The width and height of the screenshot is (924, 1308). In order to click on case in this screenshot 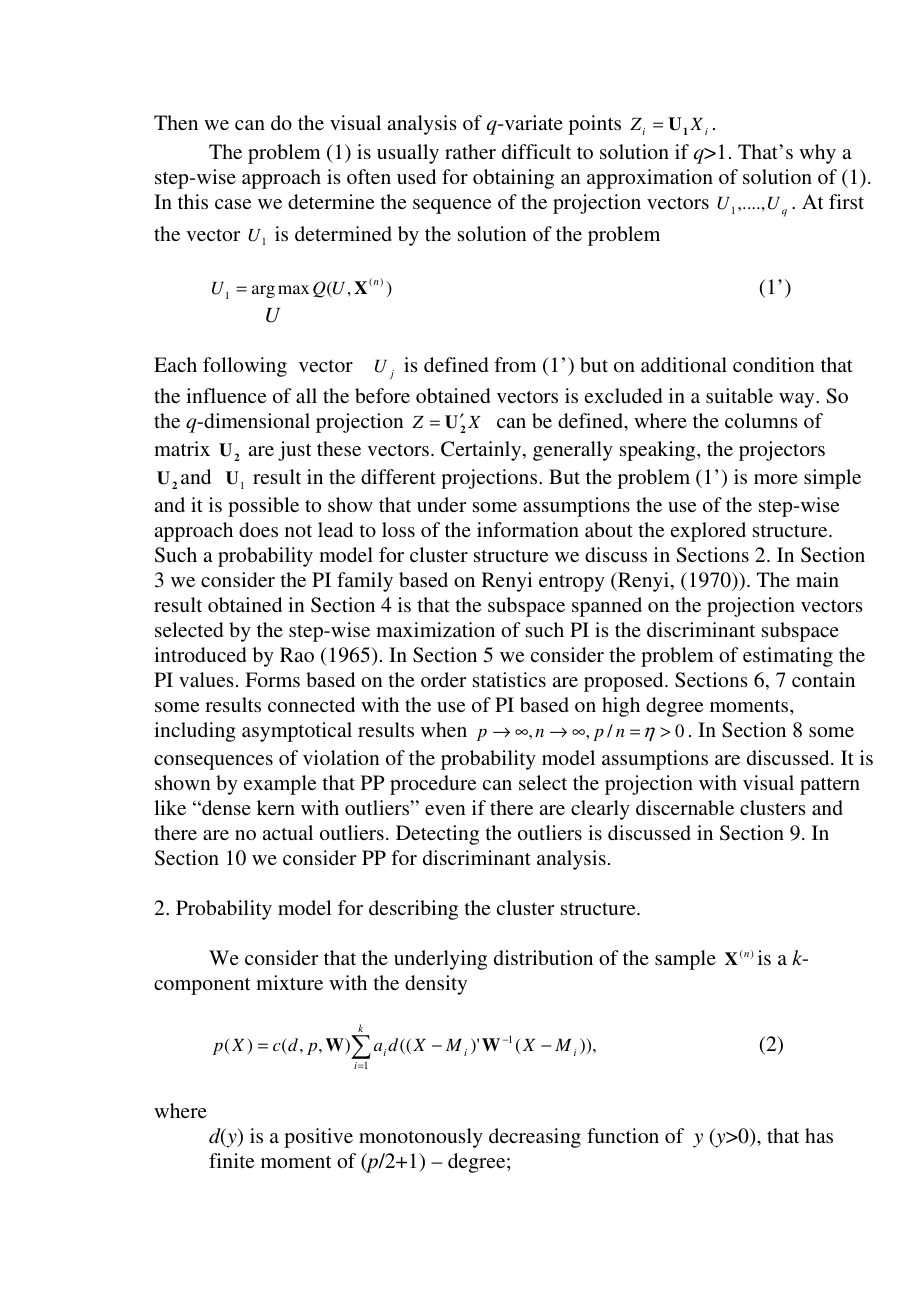, I will do `click(233, 204)`.
